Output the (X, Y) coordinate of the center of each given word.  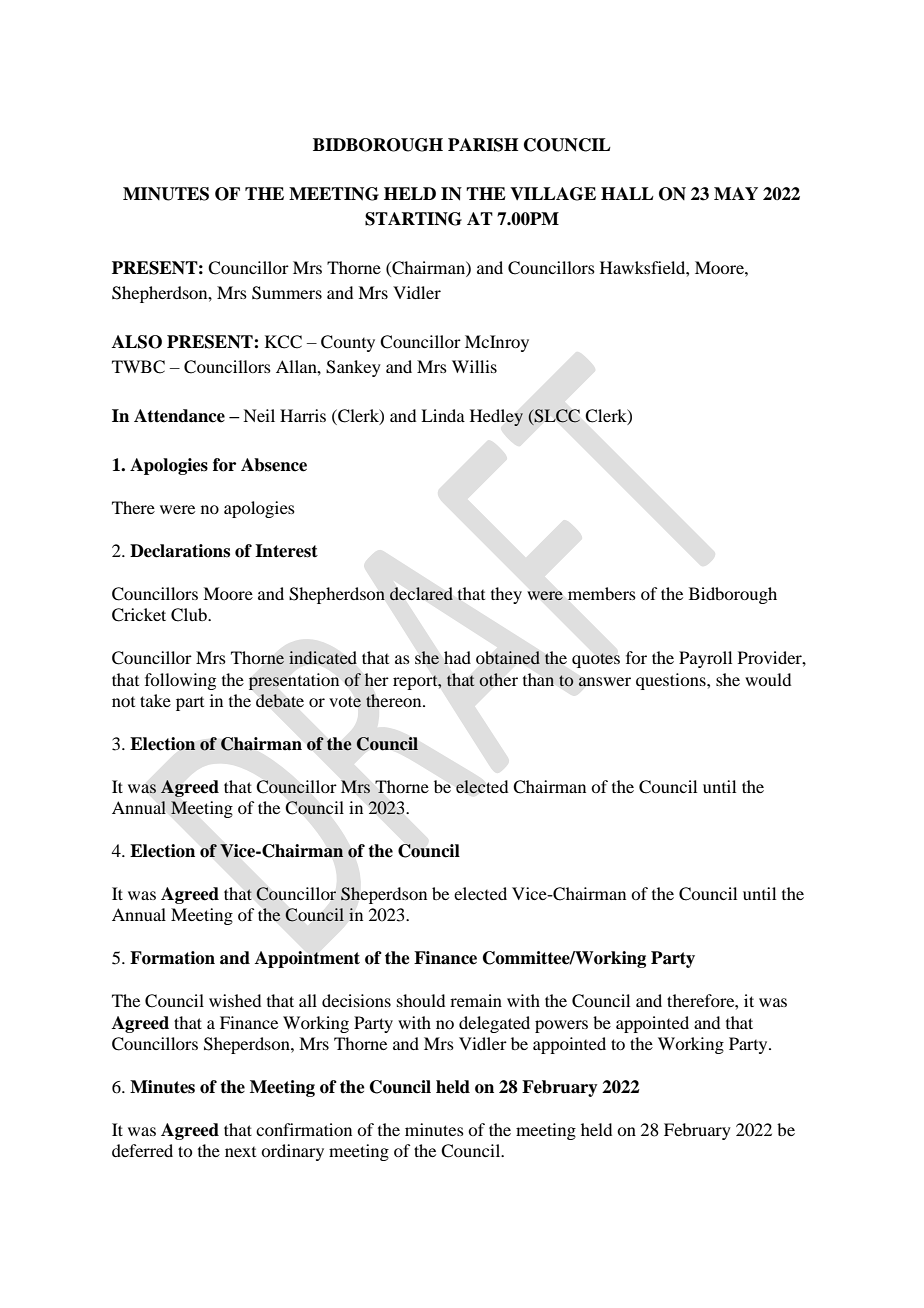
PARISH (483, 145)
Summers (287, 293)
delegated (494, 1024)
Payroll (705, 659)
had (457, 657)
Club (190, 615)
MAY (736, 193)
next (240, 1152)
